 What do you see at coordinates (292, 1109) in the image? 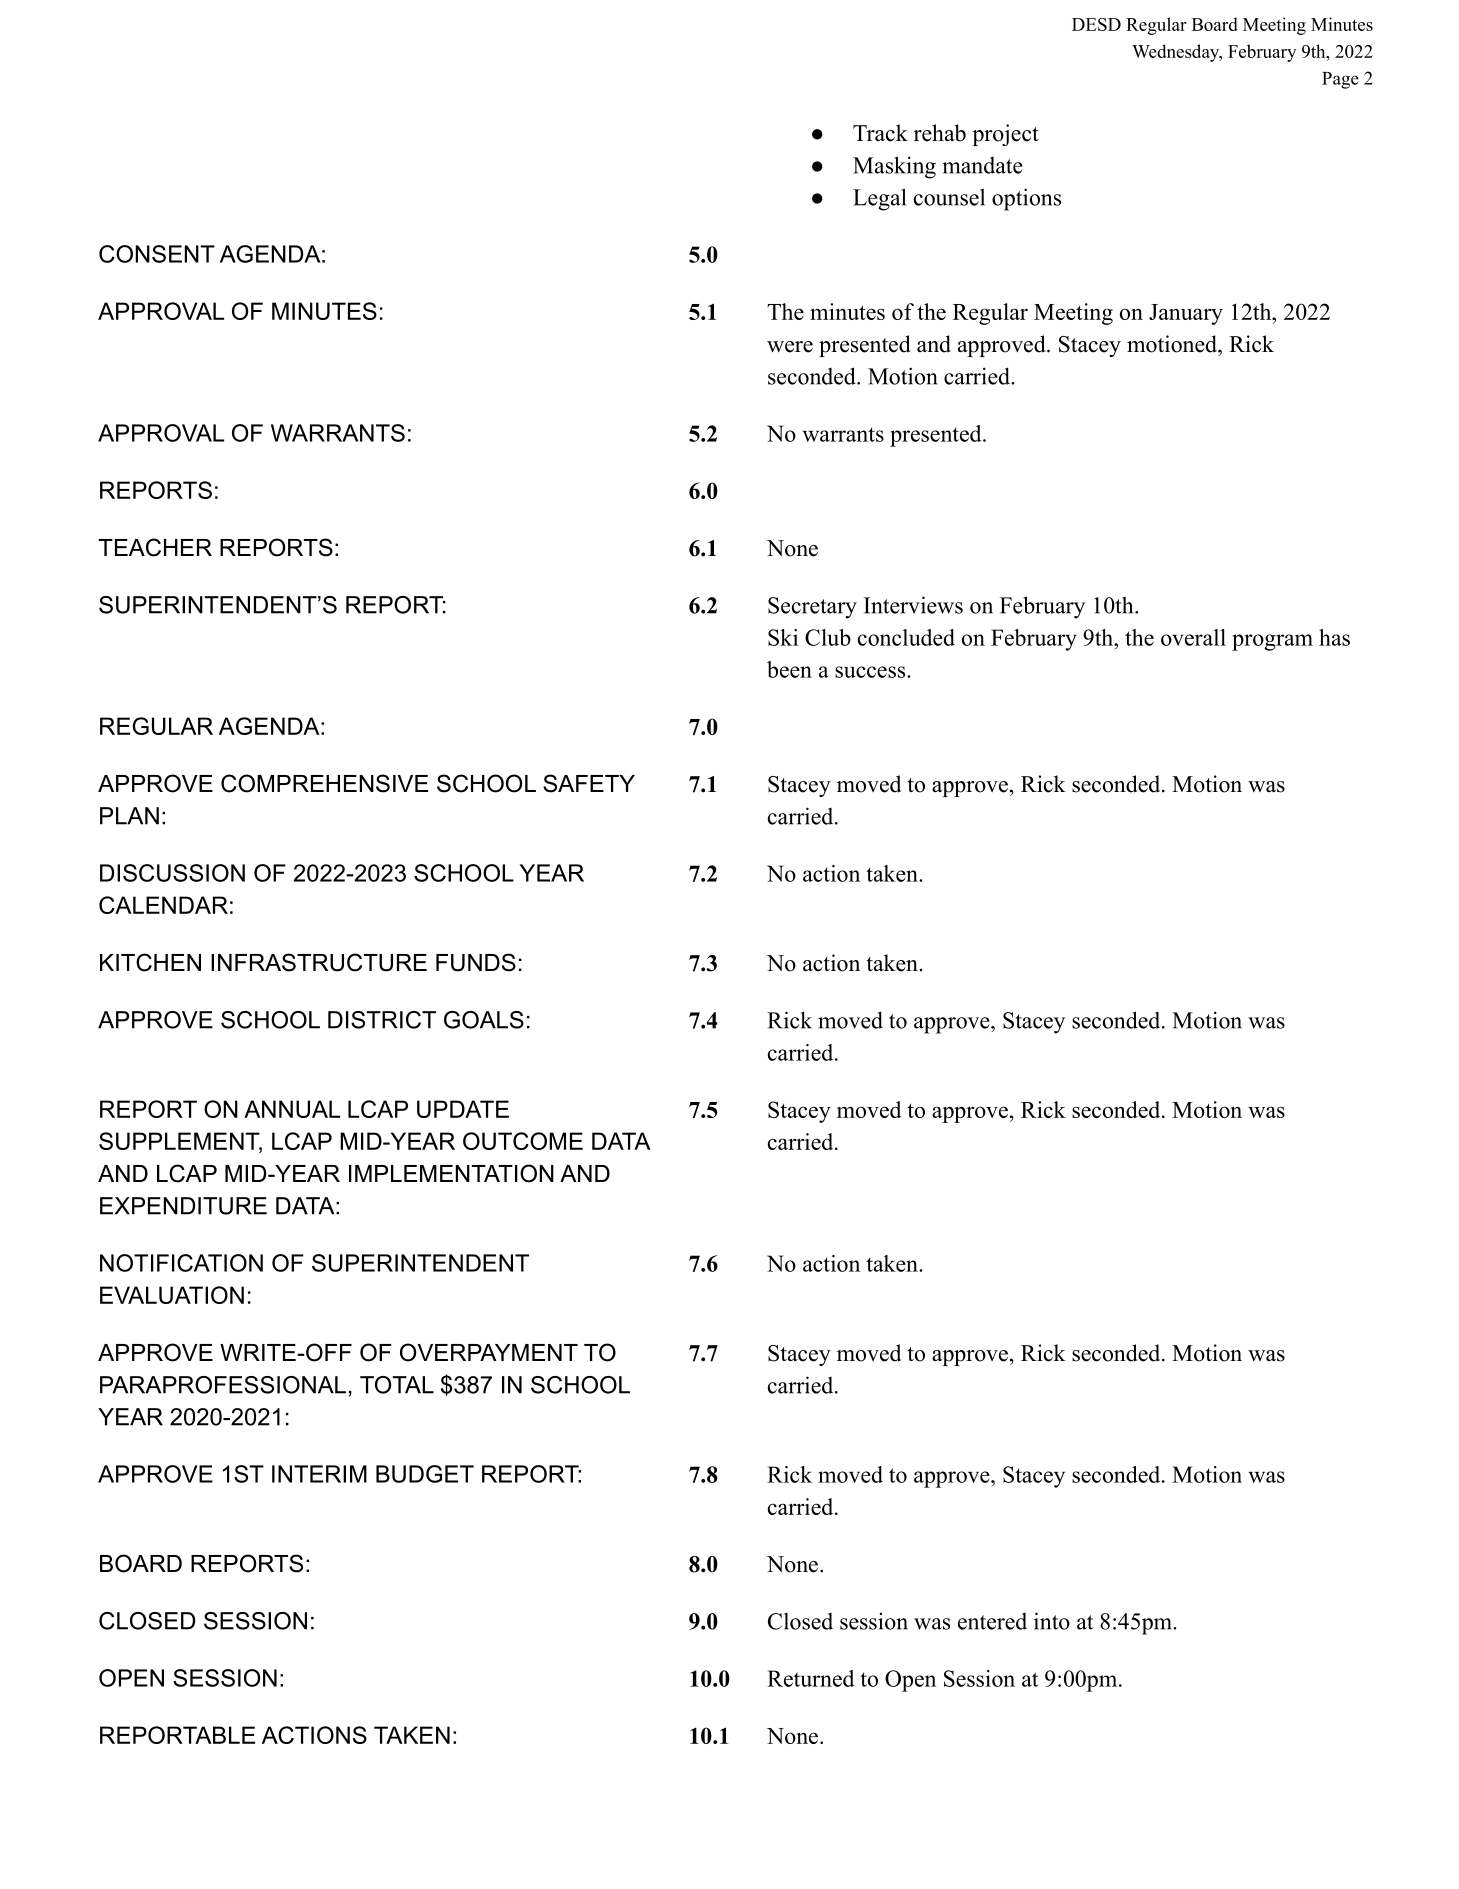
I see `ANNUAL` at bounding box center [292, 1109].
